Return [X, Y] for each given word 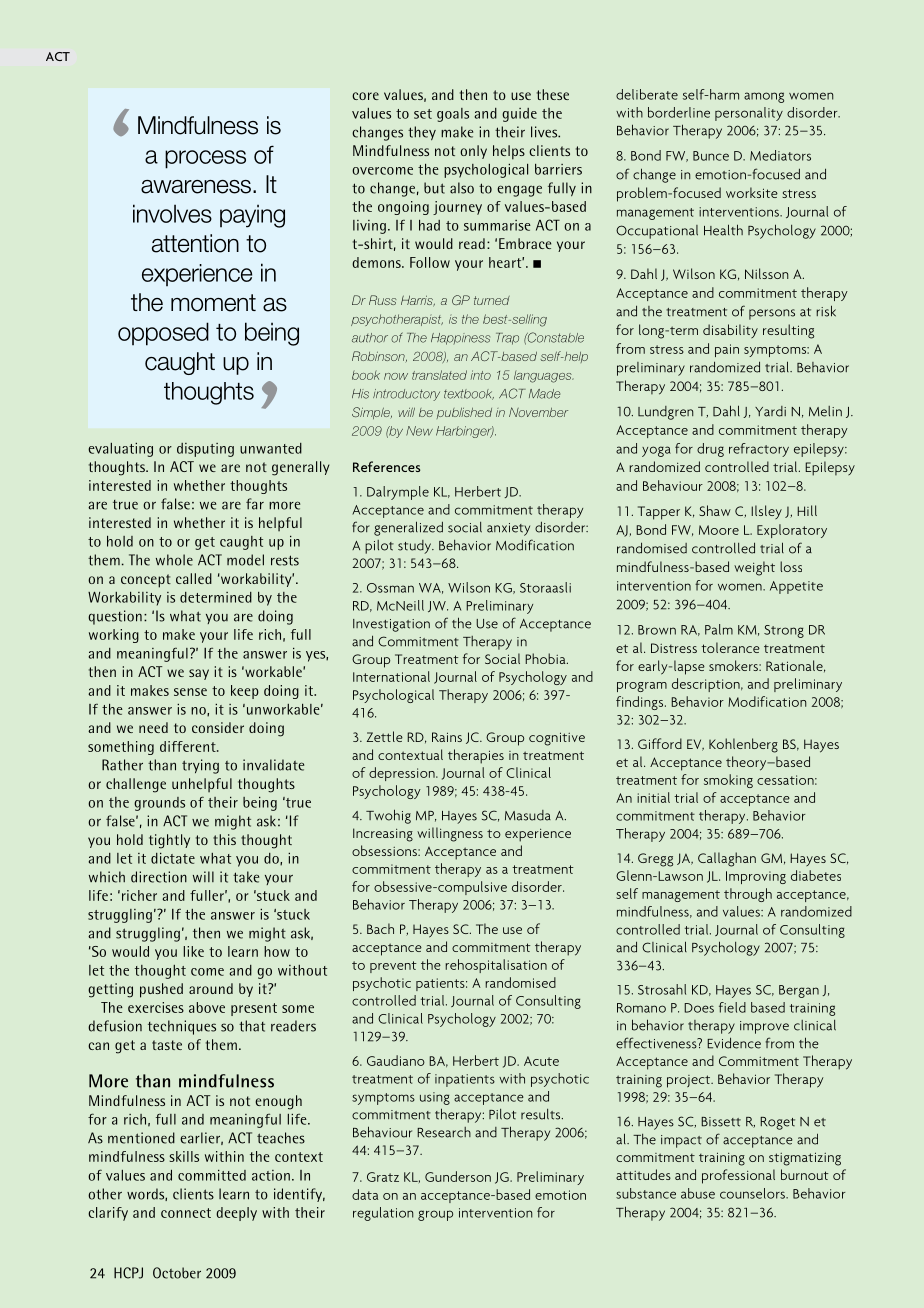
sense [190, 692]
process [205, 159]
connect [186, 1213]
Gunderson [458, 1176]
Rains [447, 737]
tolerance [731, 647]
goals [453, 115]
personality [749, 114]
